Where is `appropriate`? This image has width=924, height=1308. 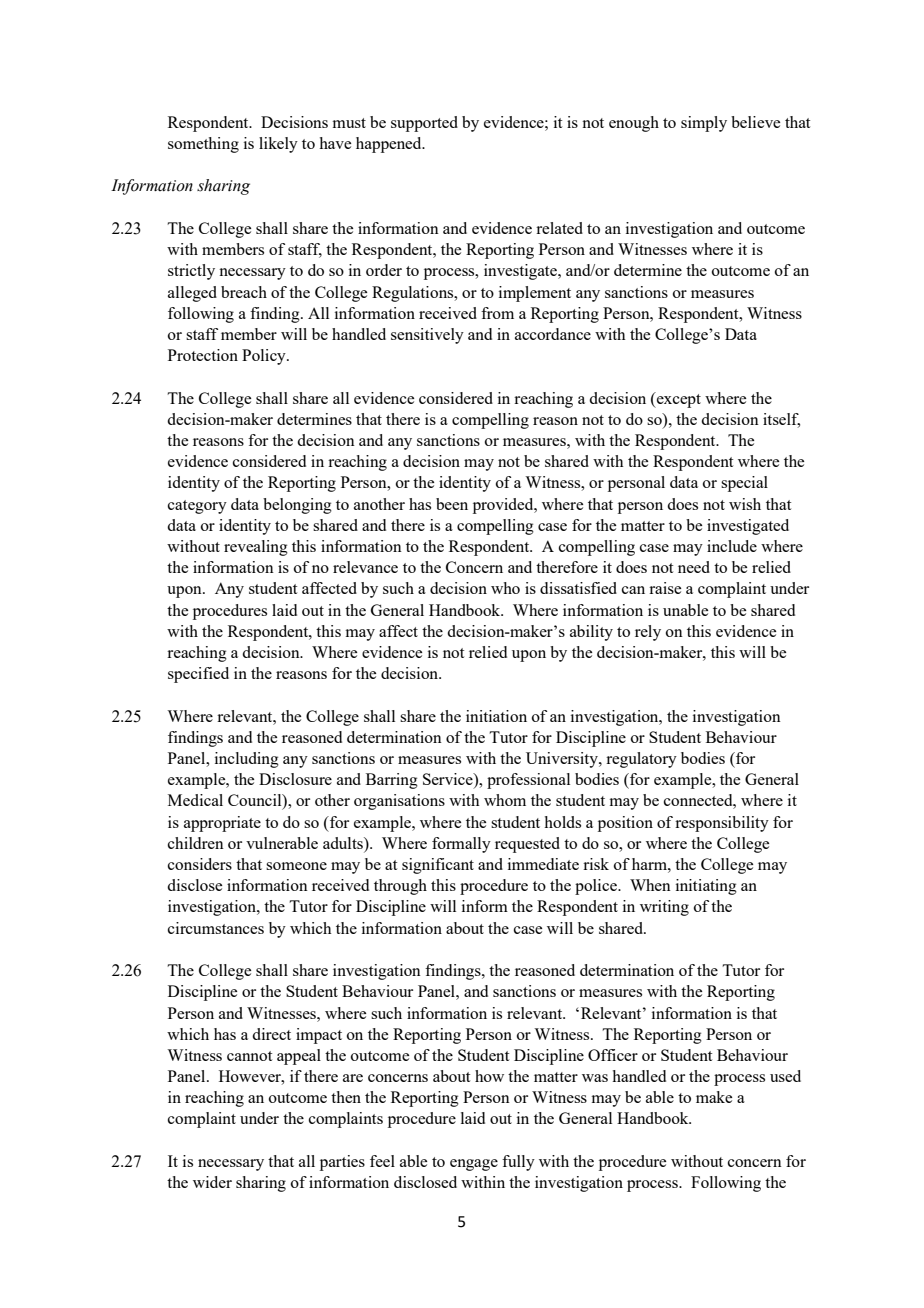
appropriate is located at coordinates (222, 824).
